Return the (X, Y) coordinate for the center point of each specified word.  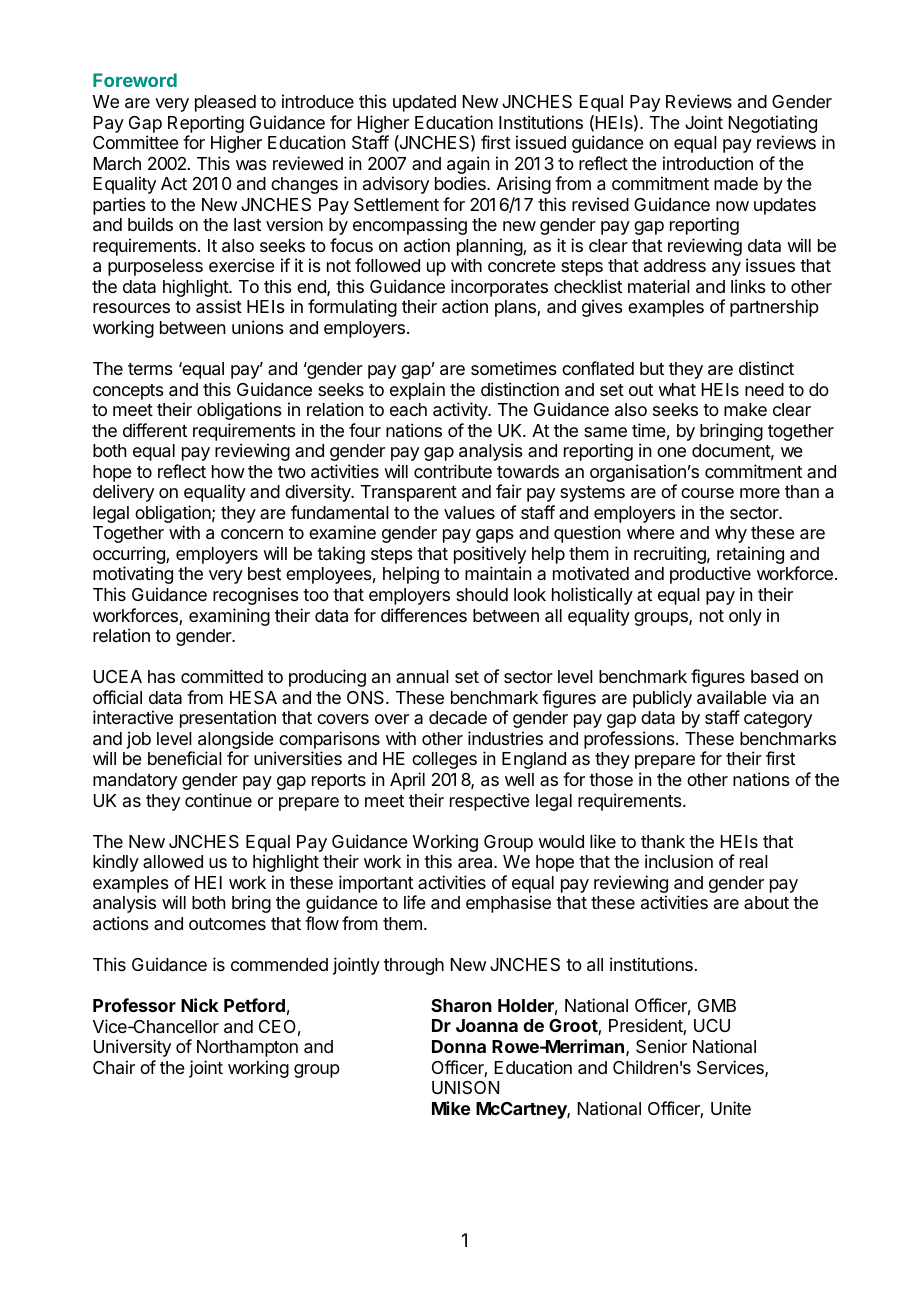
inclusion (679, 861)
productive (710, 575)
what (677, 390)
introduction (708, 163)
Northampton (247, 1048)
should (482, 594)
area (476, 863)
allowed (173, 861)
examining (229, 617)
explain (417, 391)
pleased (225, 103)
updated (424, 103)
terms (150, 369)
